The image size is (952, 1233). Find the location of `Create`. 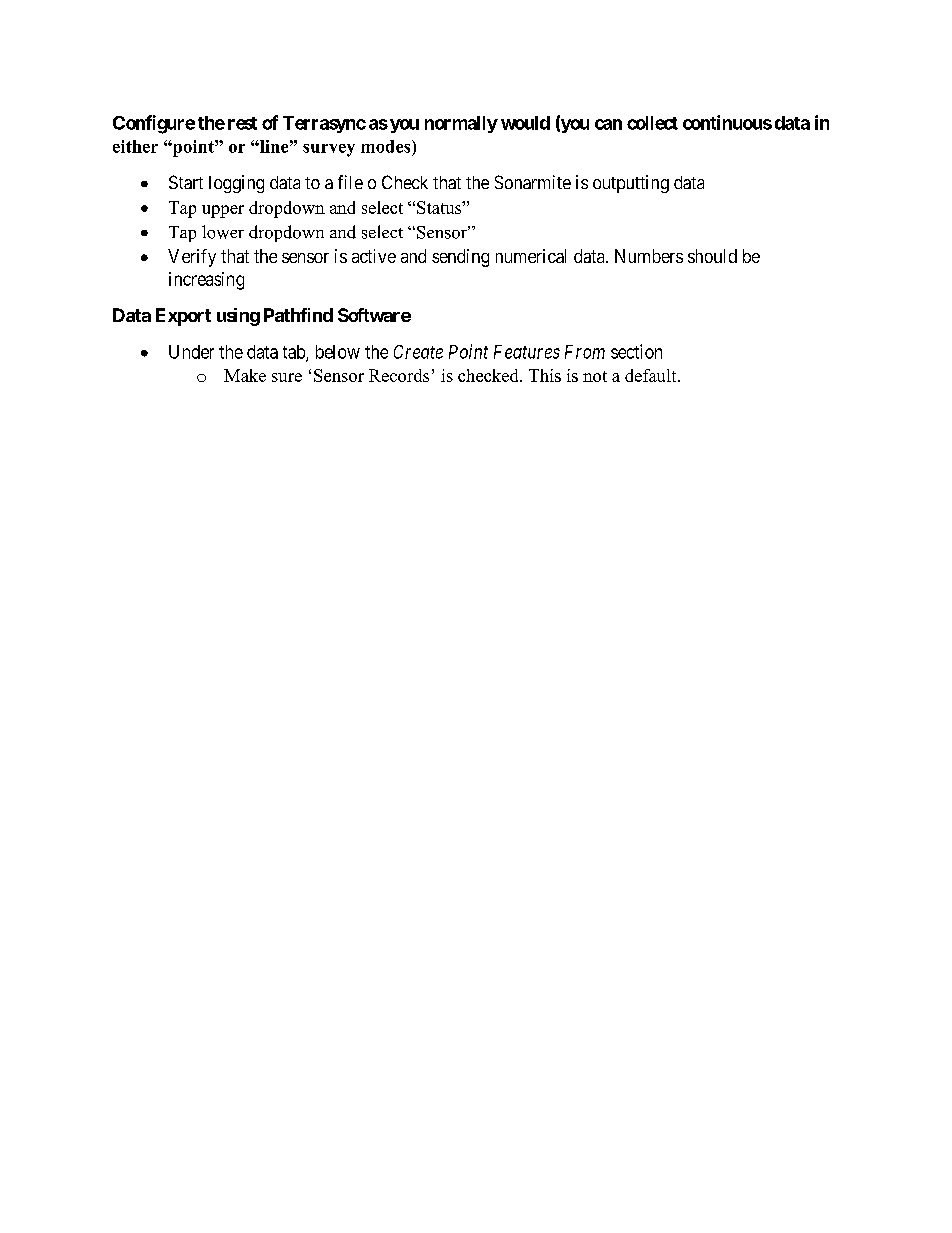

Create is located at coordinates (418, 352).
